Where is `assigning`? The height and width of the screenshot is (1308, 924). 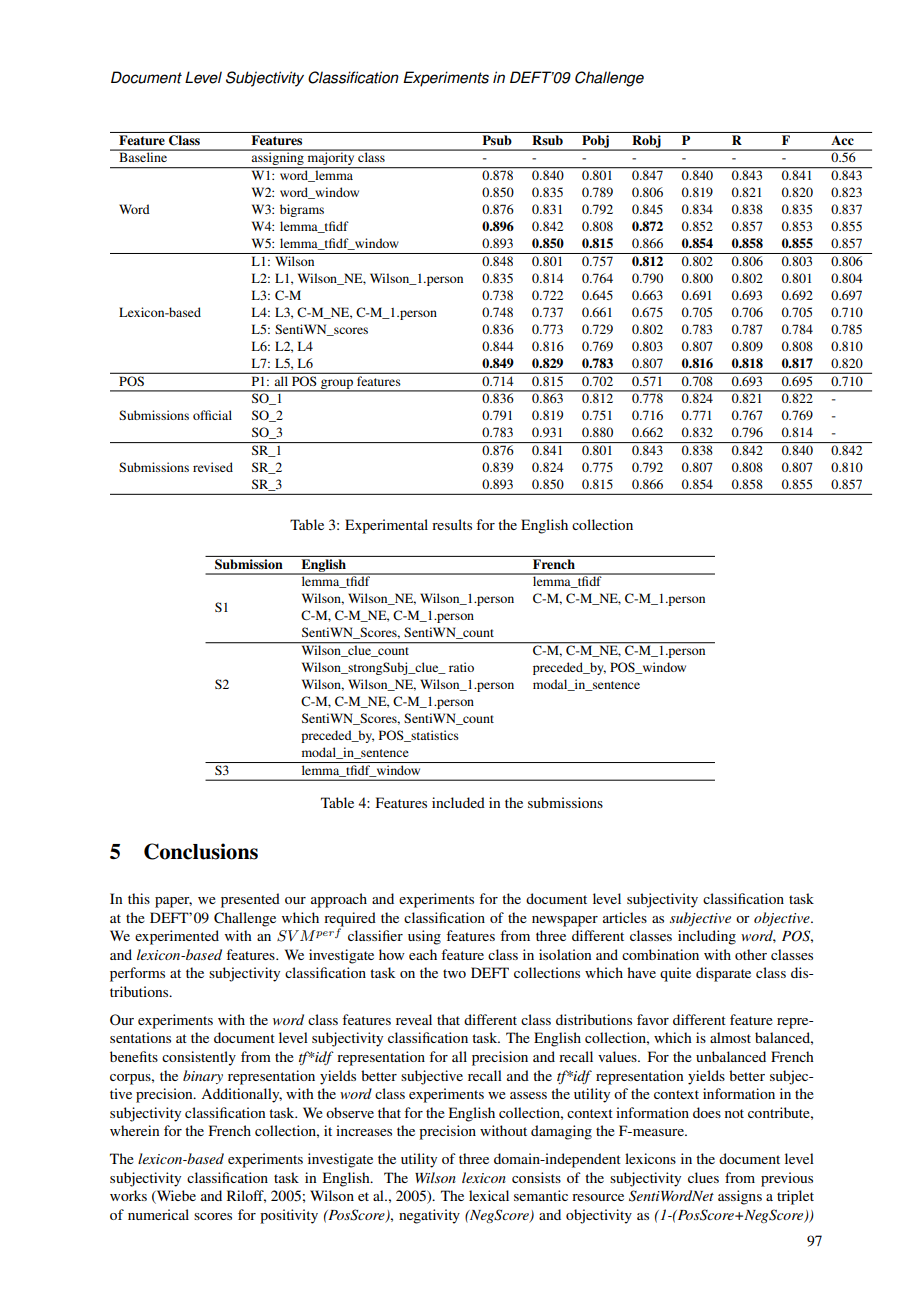
assigning is located at coordinates (278, 159).
